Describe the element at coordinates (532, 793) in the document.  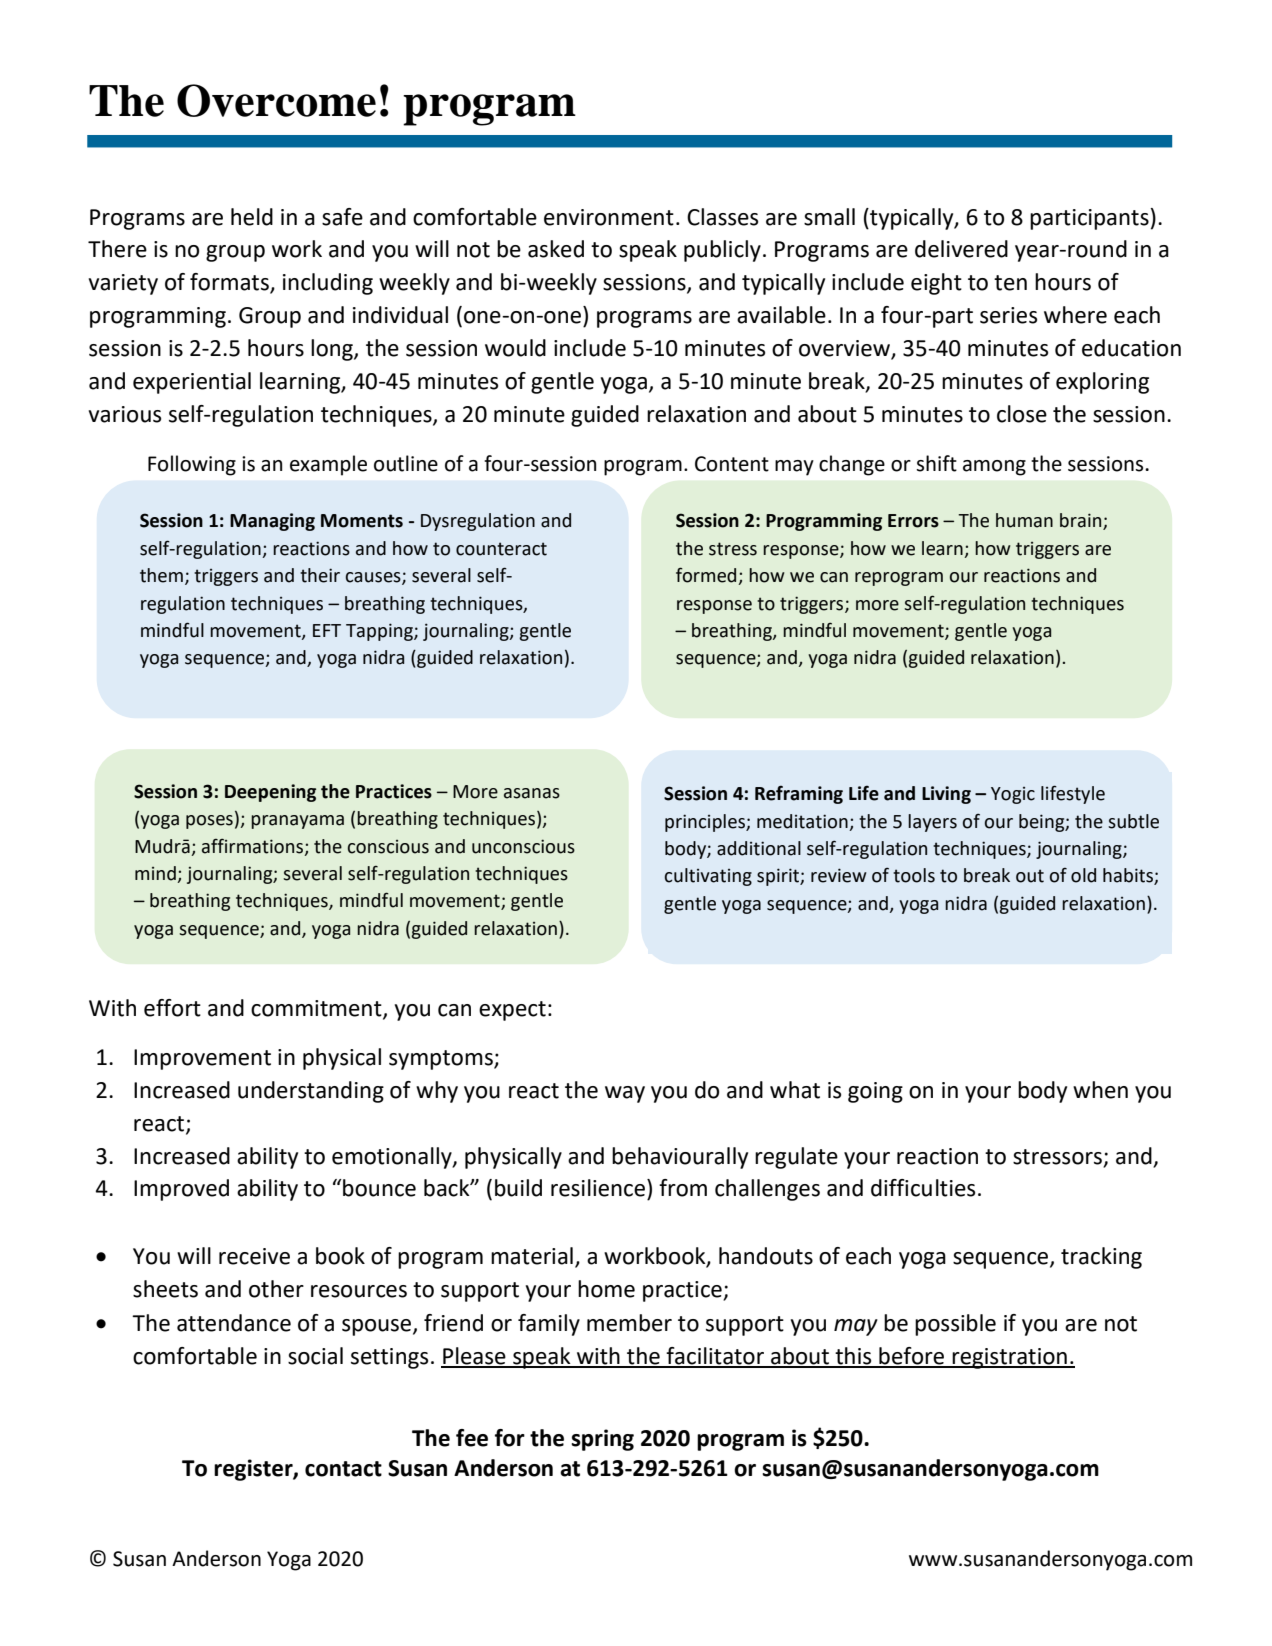
I see `asanas` at that location.
